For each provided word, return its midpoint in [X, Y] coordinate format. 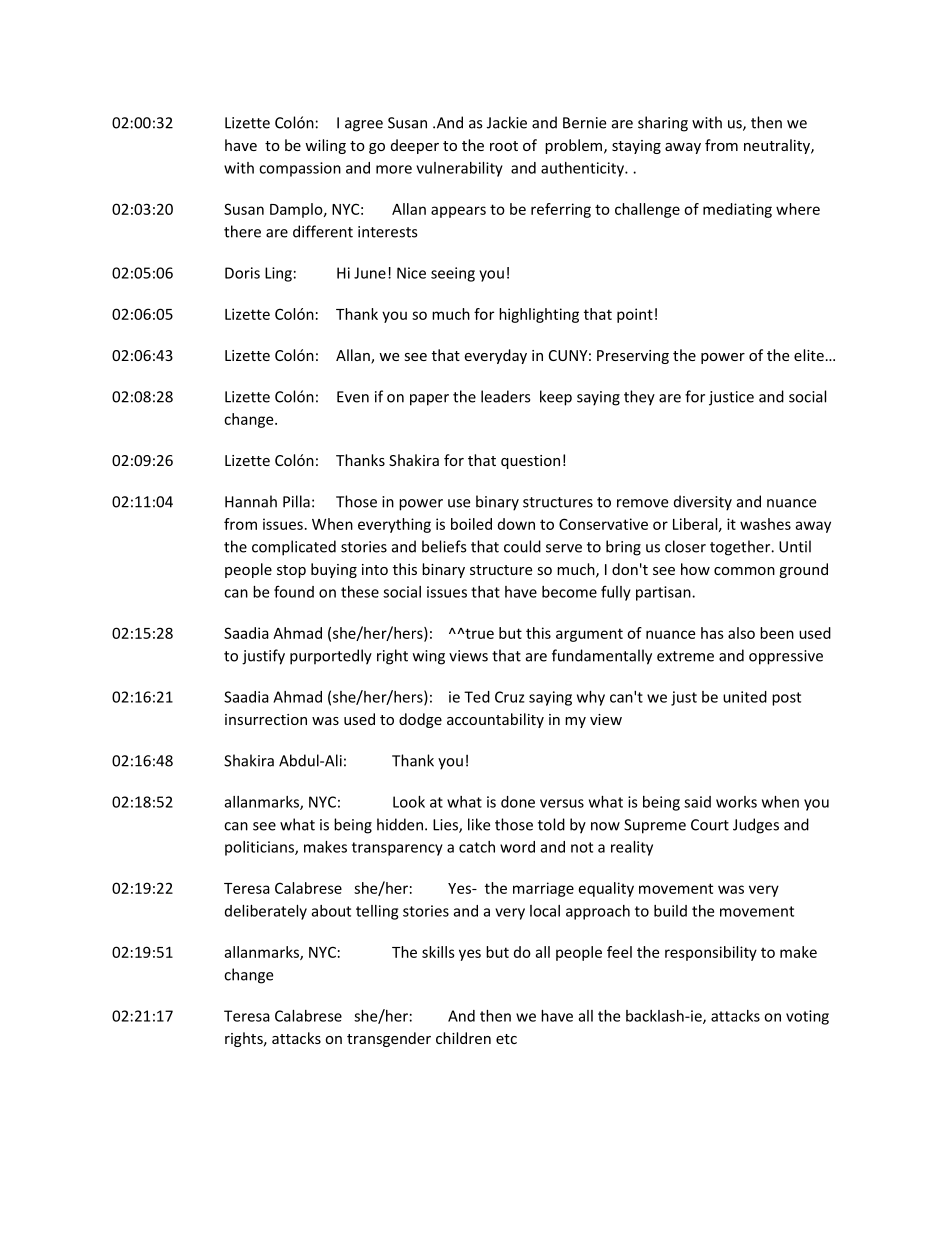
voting [807, 1017]
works [736, 802]
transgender [389, 1039]
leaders [505, 396]
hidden [400, 824]
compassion [300, 169]
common [744, 571]
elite [809, 355]
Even [353, 397]
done [518, 802]
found [294, 591]
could [522, 546]
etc [506, 1039]
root [504, 146]
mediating [737, 210]
